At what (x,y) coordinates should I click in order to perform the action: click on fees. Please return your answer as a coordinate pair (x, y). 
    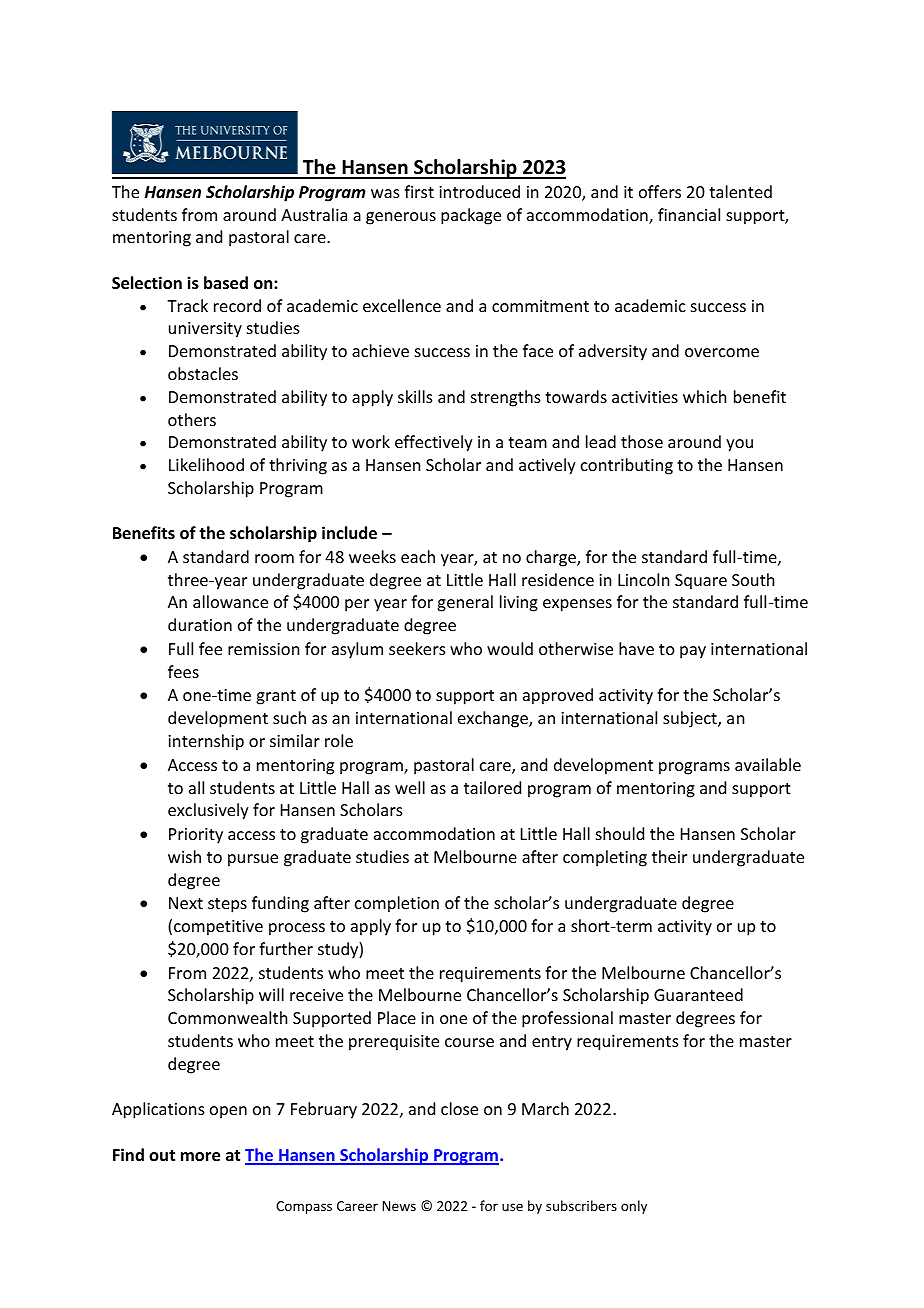
    Looking at the image, I should click on (183, 671).
